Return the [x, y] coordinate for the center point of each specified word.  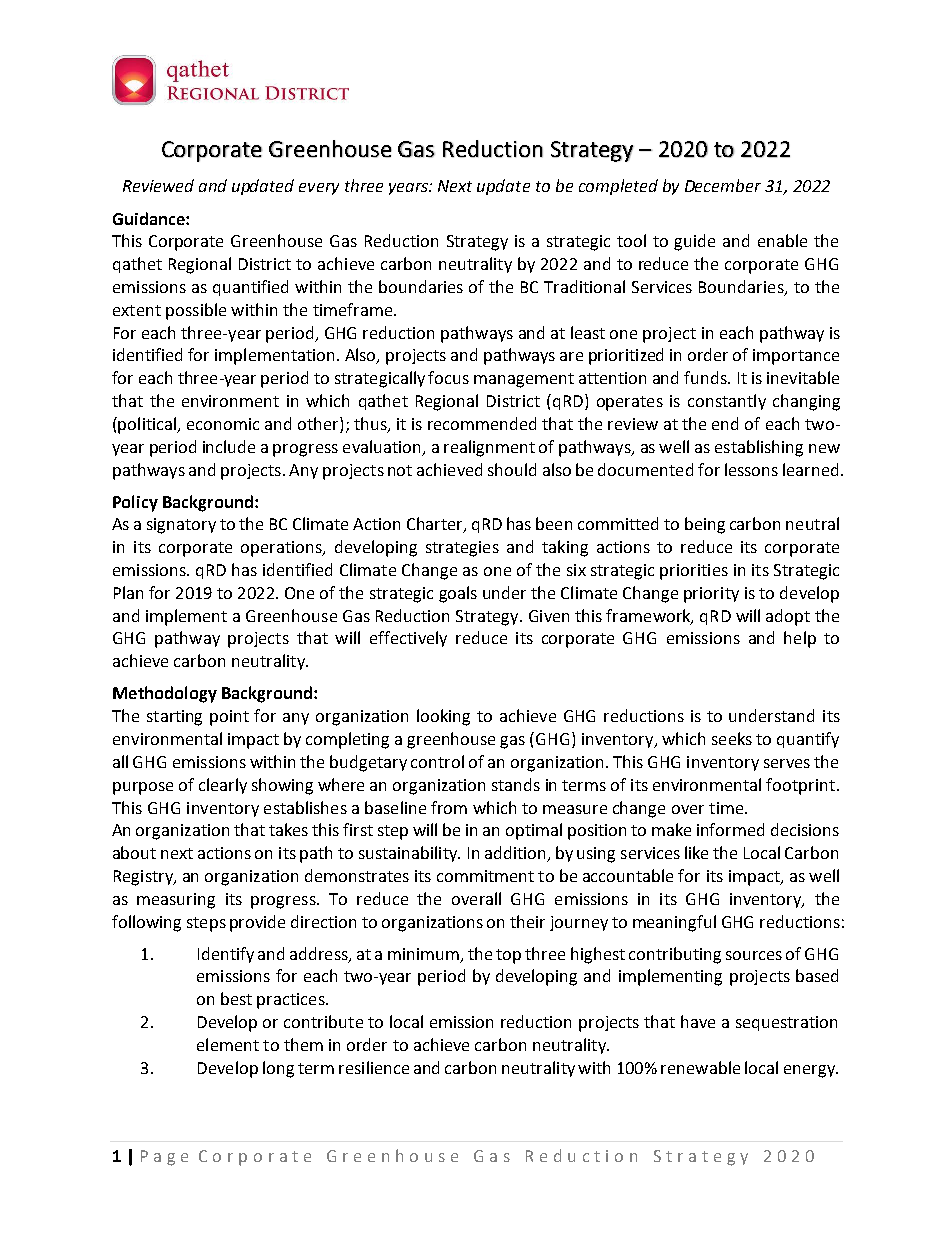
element [228, 1044]
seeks [732, 738]
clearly [223, 786]
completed [618, 187]
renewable [700, 1067]
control [437, 761]
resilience [374, 1067]
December [723, 185]
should [512, 469]
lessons [751, 469]
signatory [181, 526]
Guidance [150, 218]
